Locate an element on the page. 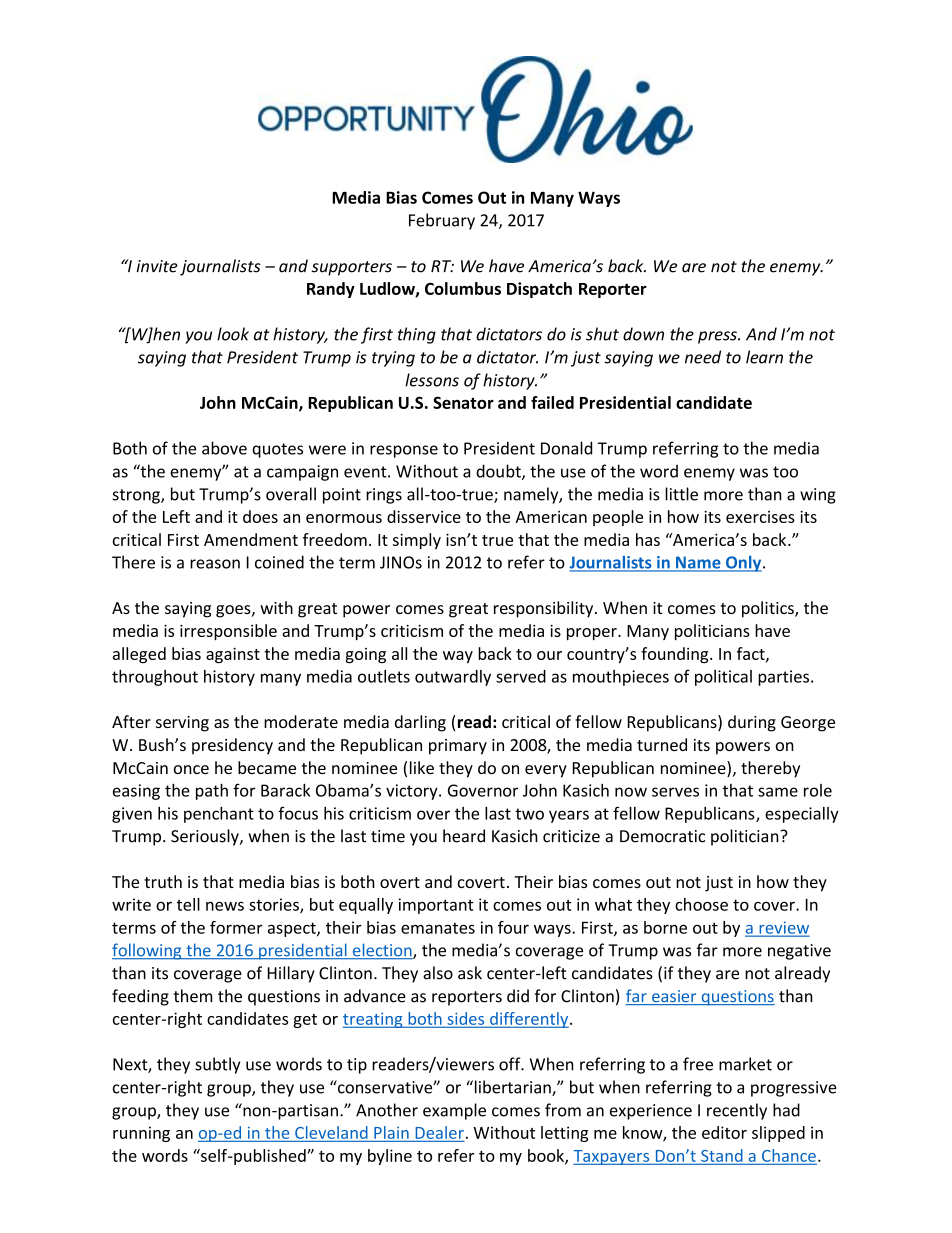 This document has height=1233, width=952. above is located at coordinates (224, 448).
